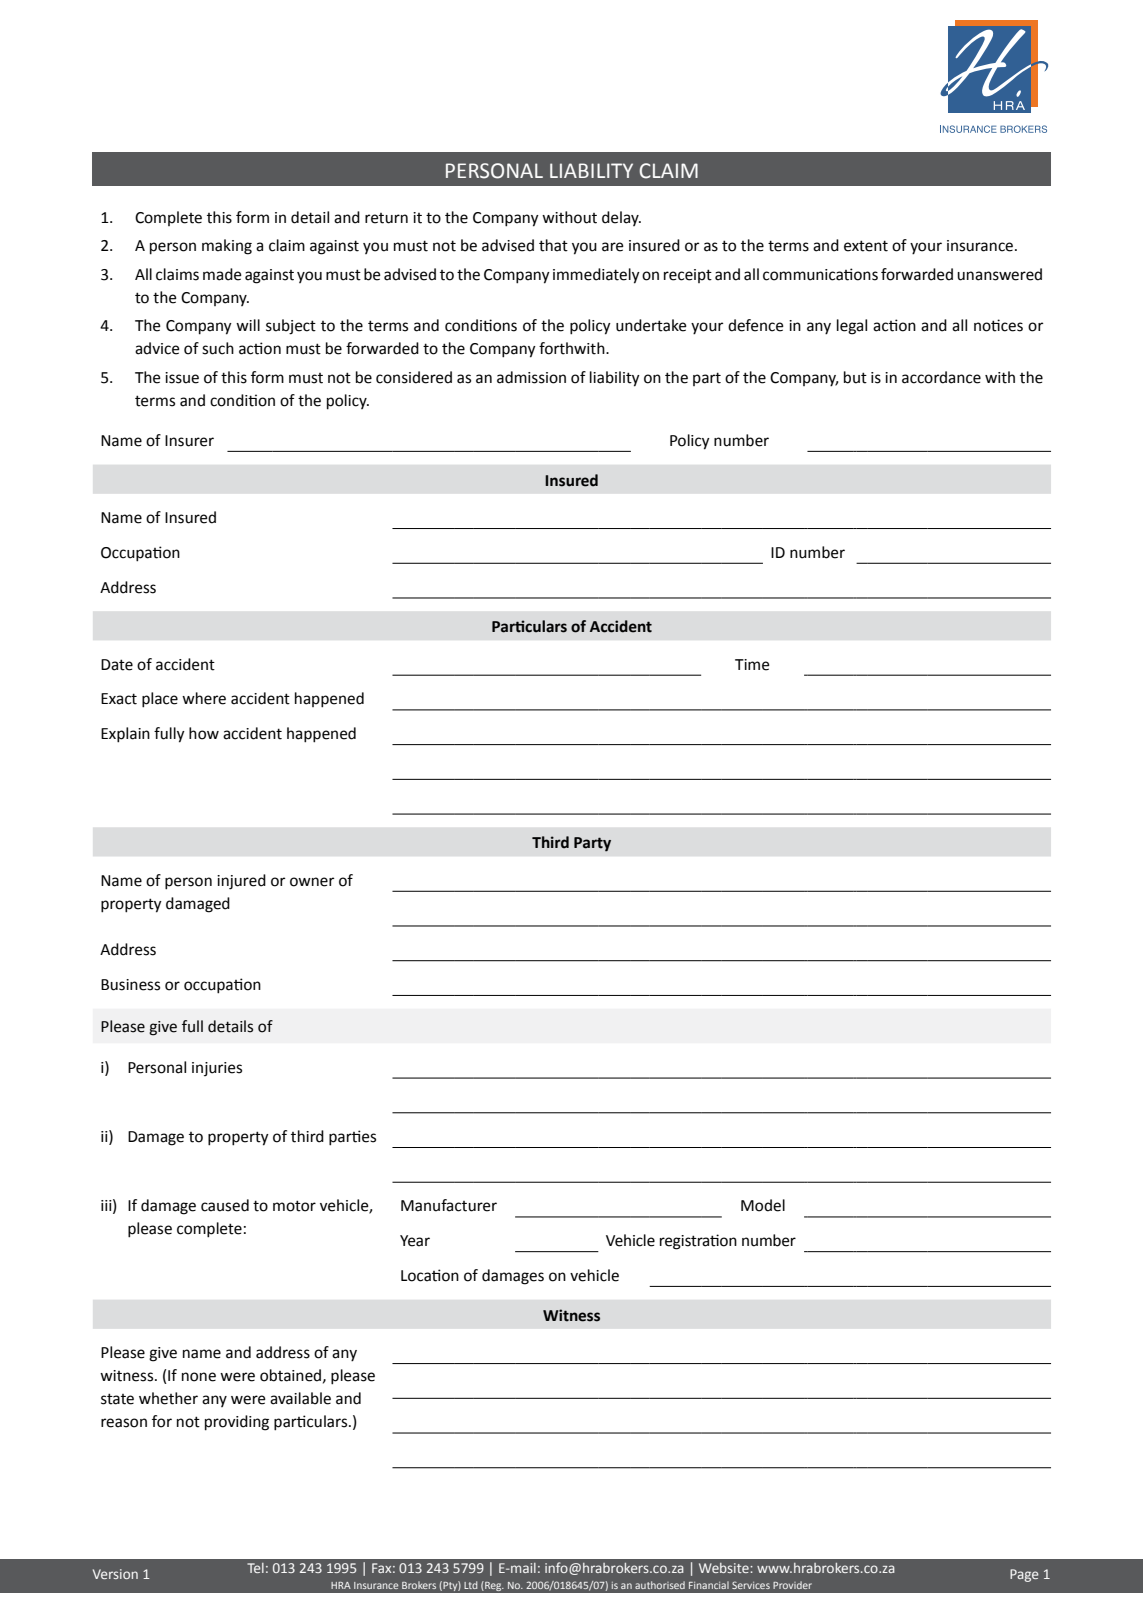 This image has height=1616, width=1143. Describe the element at coordinates (204, 698) in the image. I see `where` at that location.
